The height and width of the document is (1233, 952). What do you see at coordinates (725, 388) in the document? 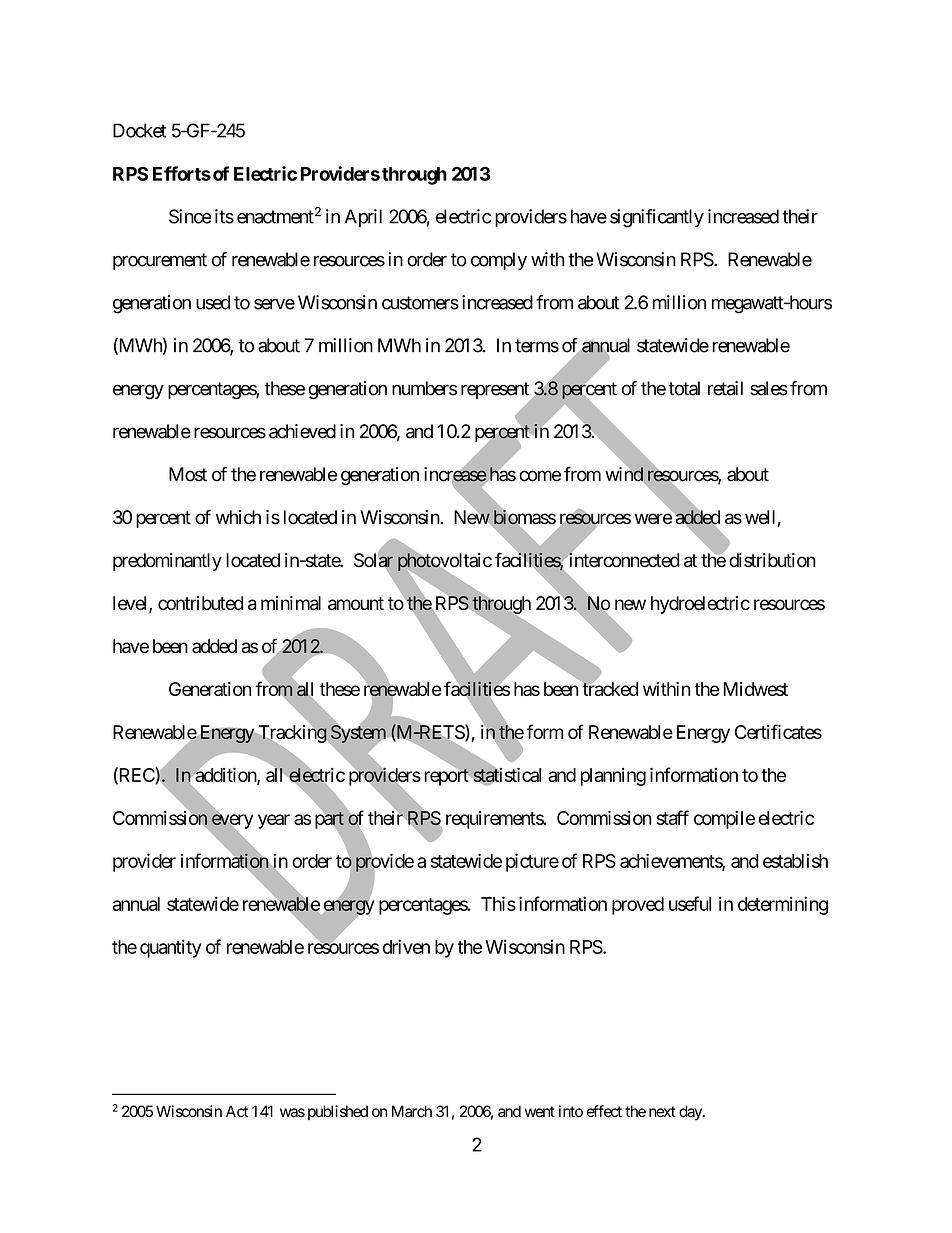
I see `retail` at bounding box center [725, 388].
